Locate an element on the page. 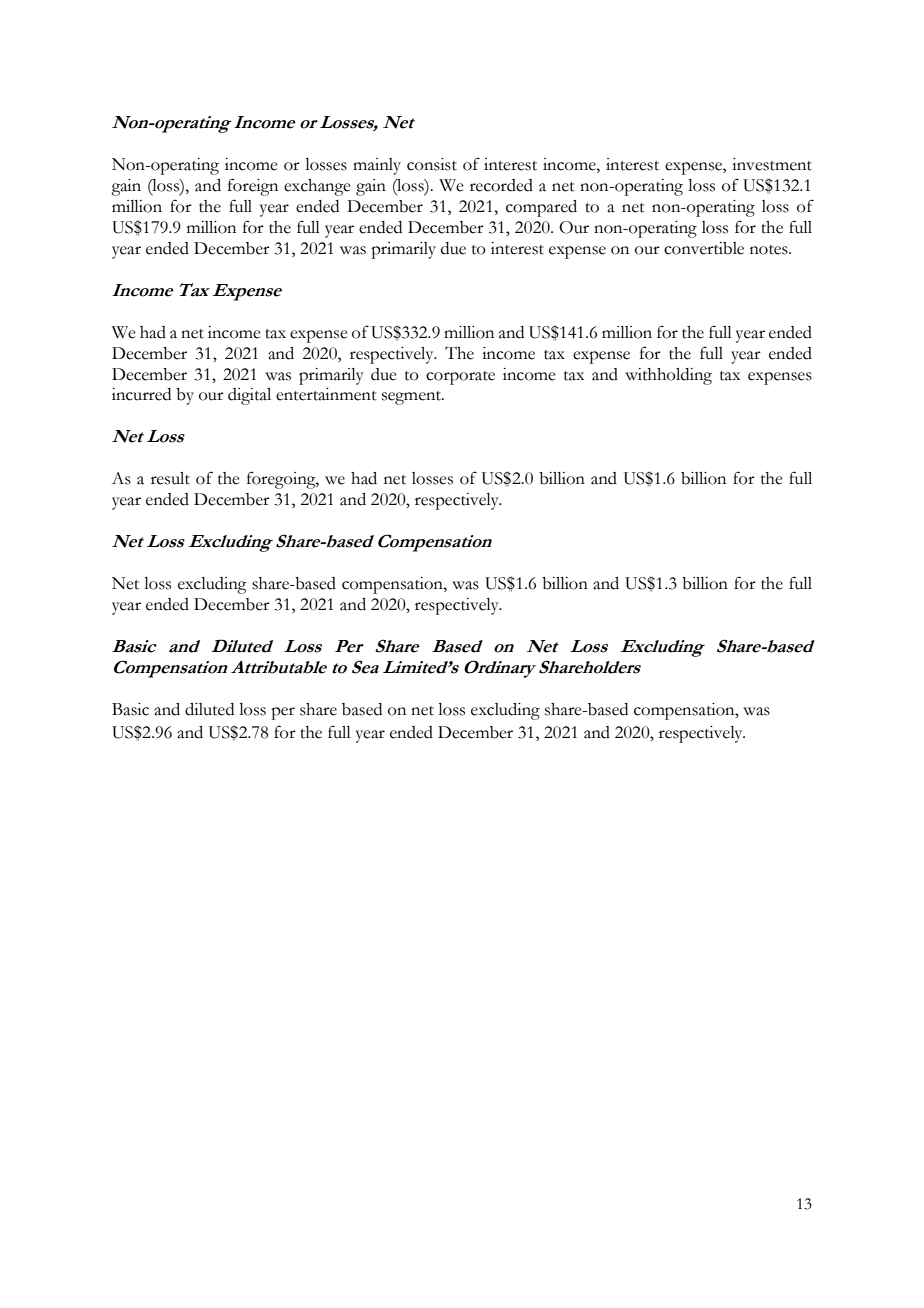 The height and width of the image is (1308, 924). consist is located at coordinates (432, 164).
